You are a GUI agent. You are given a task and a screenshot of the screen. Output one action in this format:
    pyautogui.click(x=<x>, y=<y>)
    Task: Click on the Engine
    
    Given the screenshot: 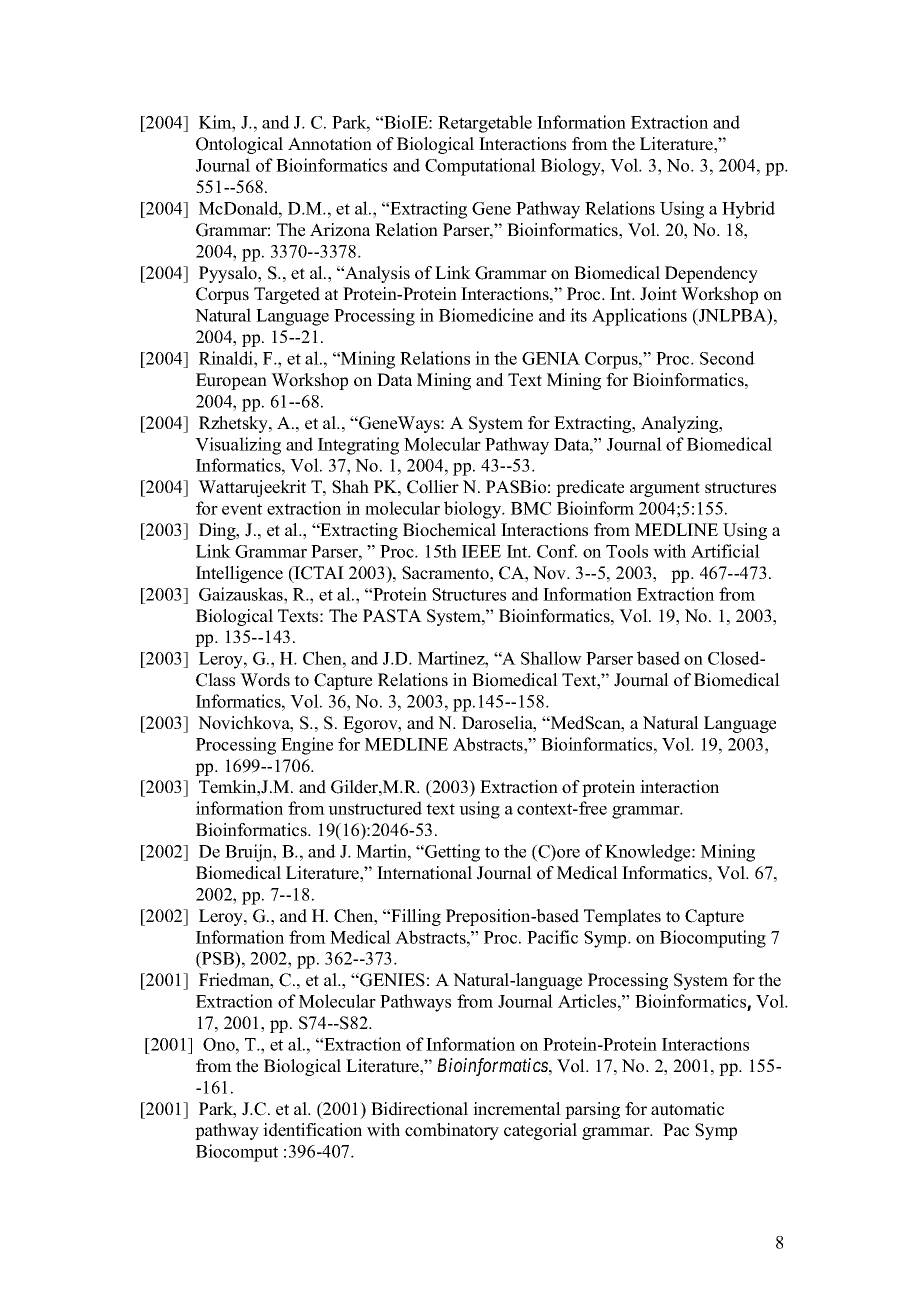 What is the action you would take?
    pyautogui.click(x=307, y=746)
